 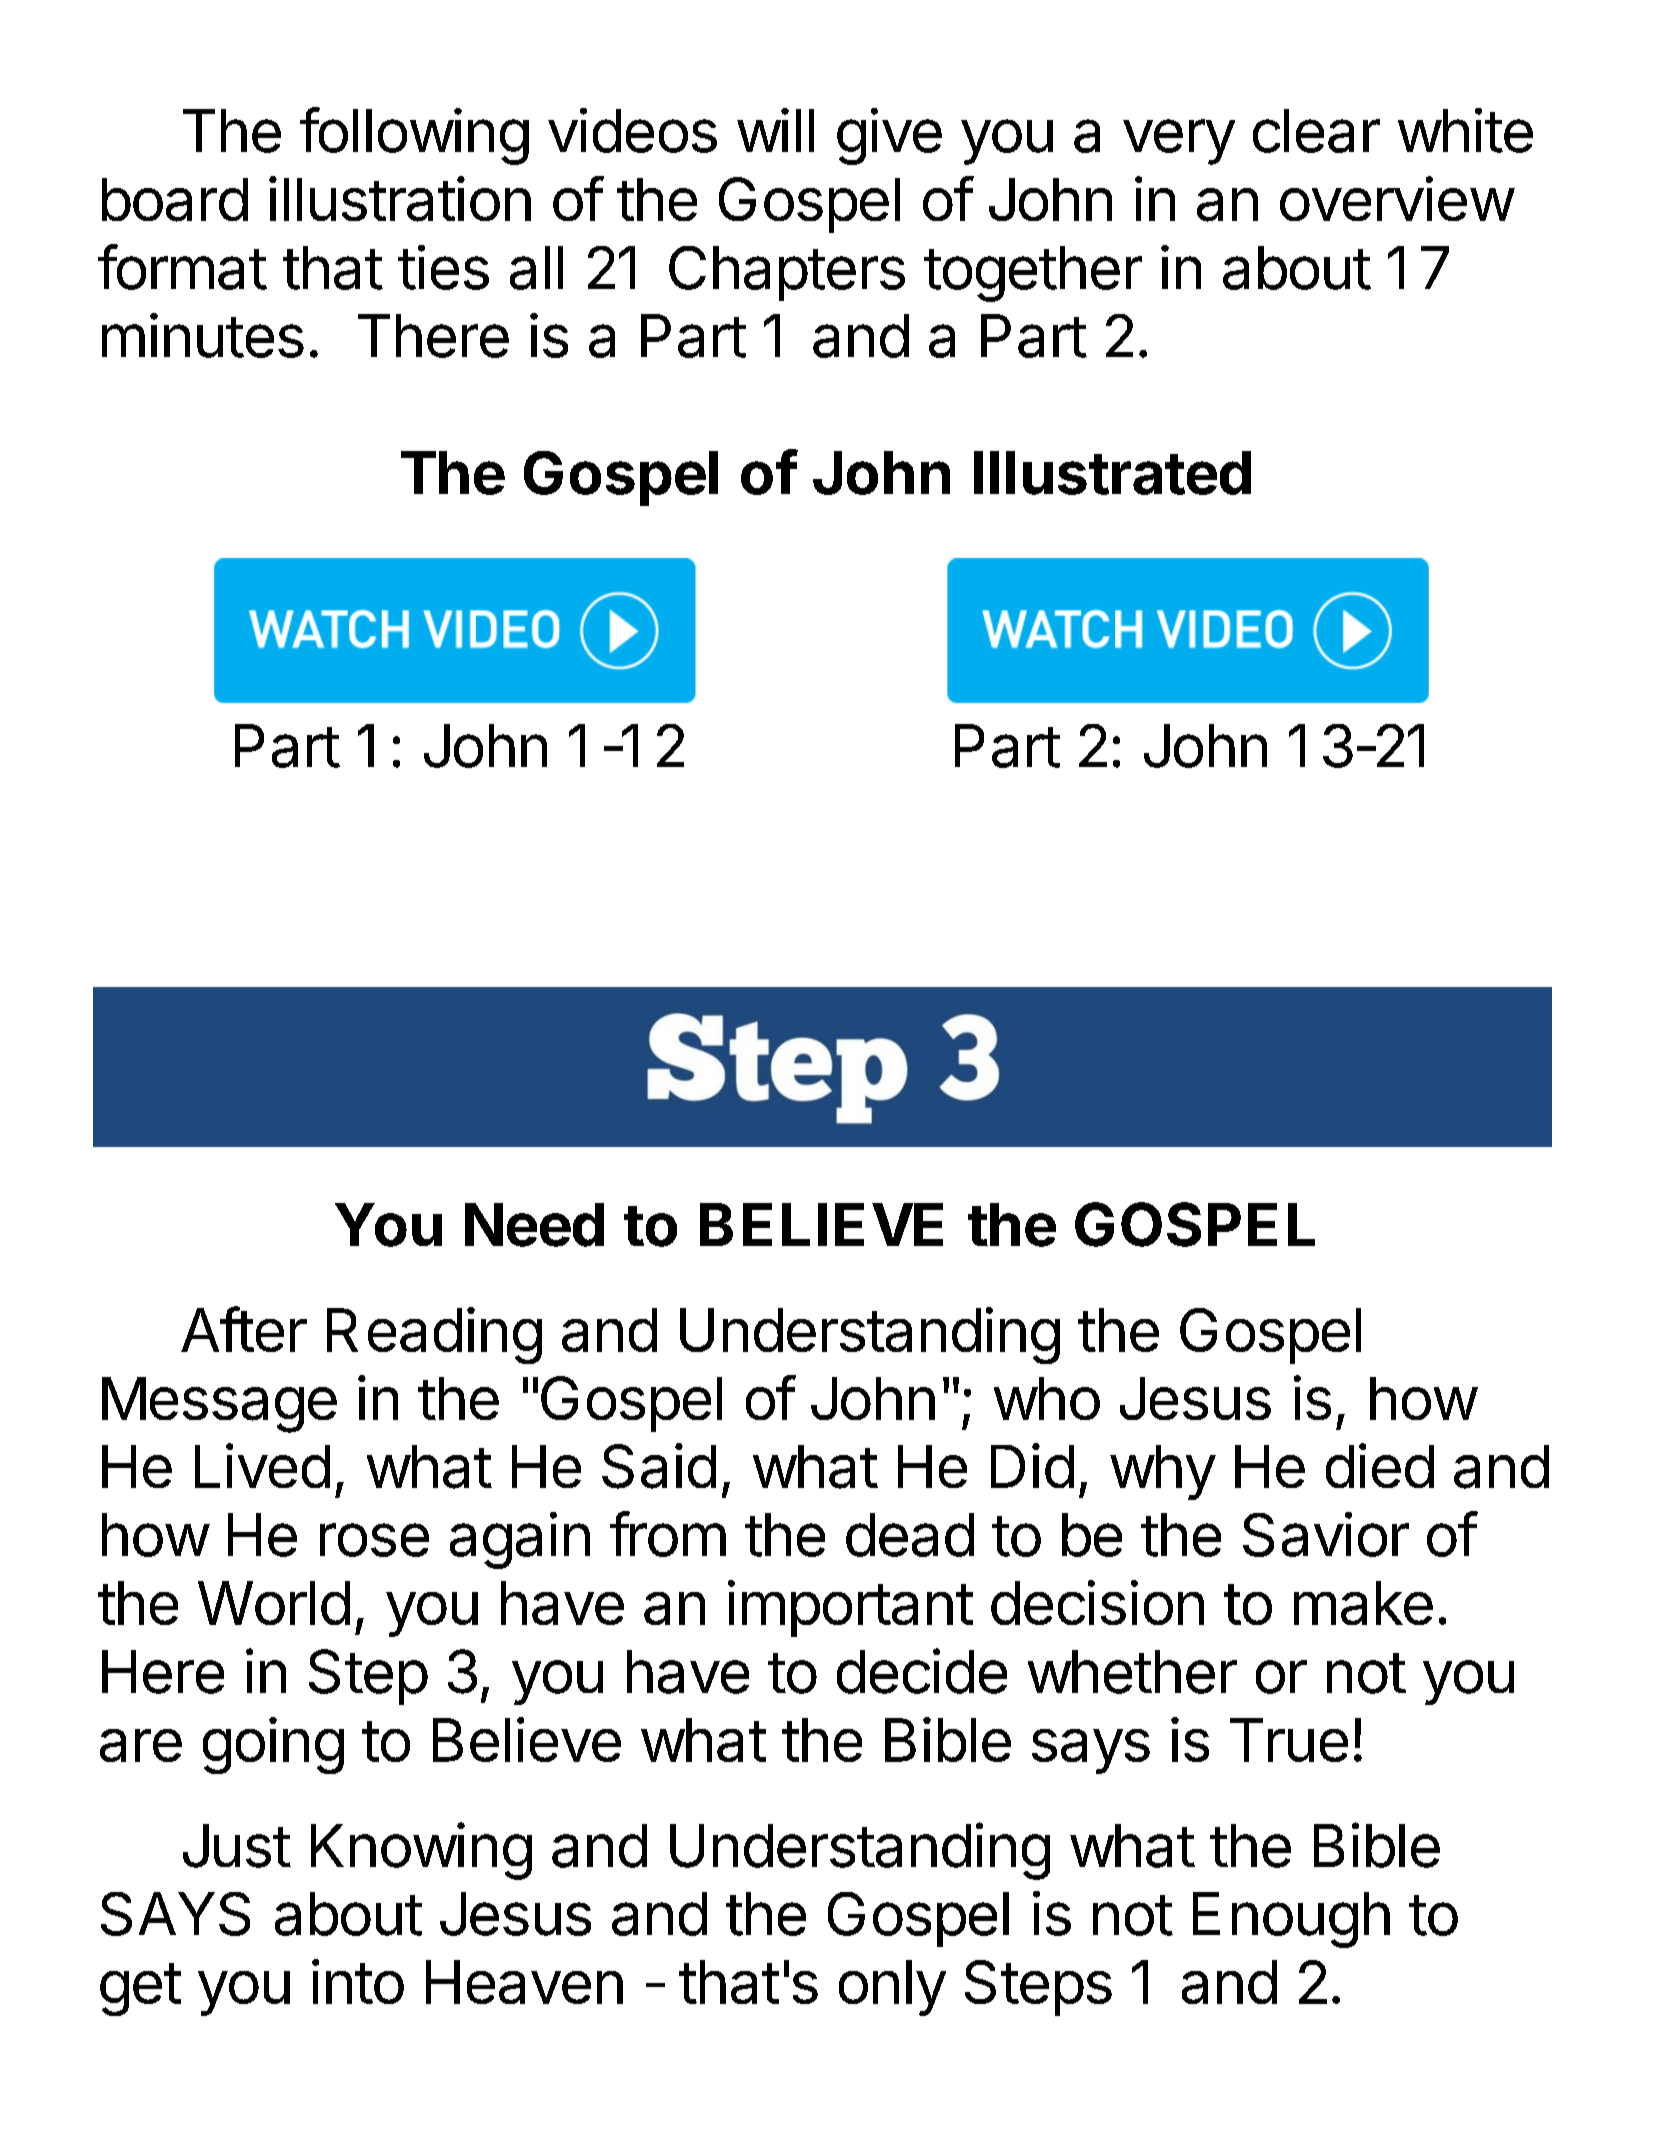 I want to click on why, so click(x=1163, y=1472).
